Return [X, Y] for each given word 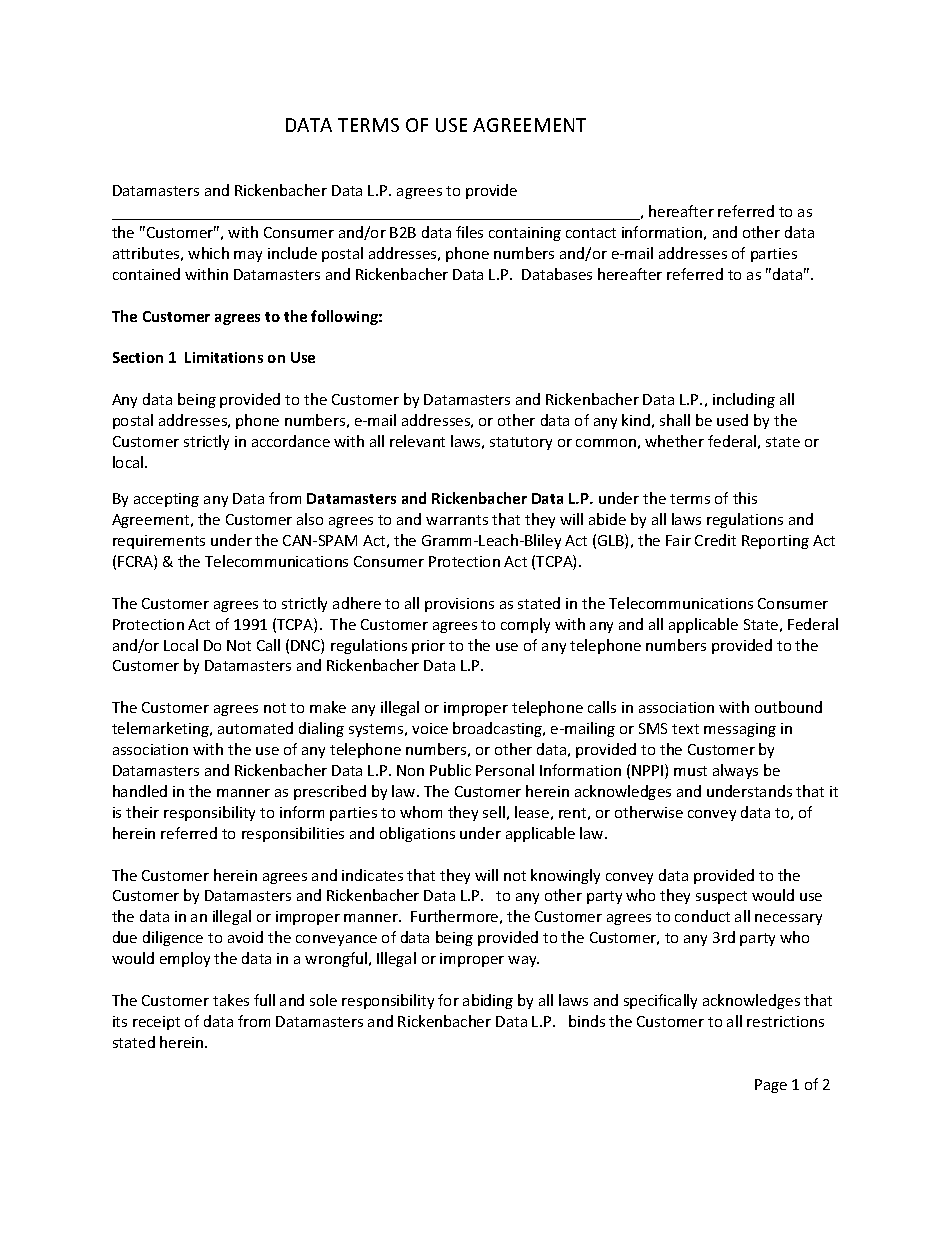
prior [428, 647]
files [469, 232]
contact [591, 233]
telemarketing [162, 729]
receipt [156, 1023]
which [208, 253]
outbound [788, 707]
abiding [488, 1001]
